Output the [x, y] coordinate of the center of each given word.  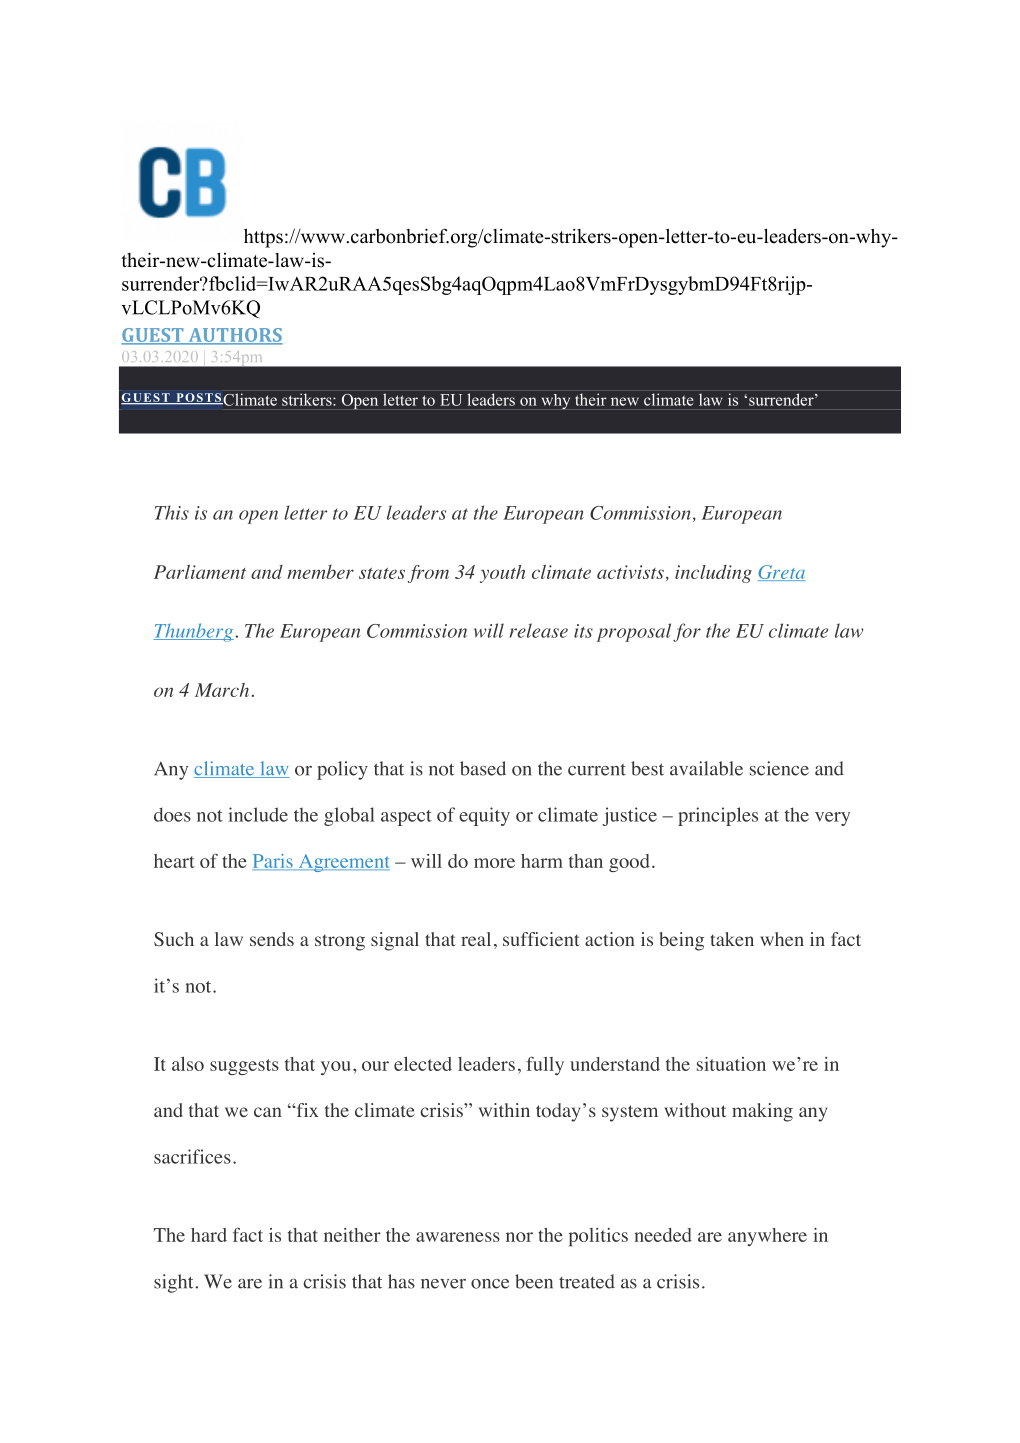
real [476, 939]
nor [519, 1237]
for [687, 632]
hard [209, 1235]
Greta [781, 573]
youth [502, 574]
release [539, 630]
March [222, 690]
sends [272, 939]
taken [732, 939]
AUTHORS [234, 336]
